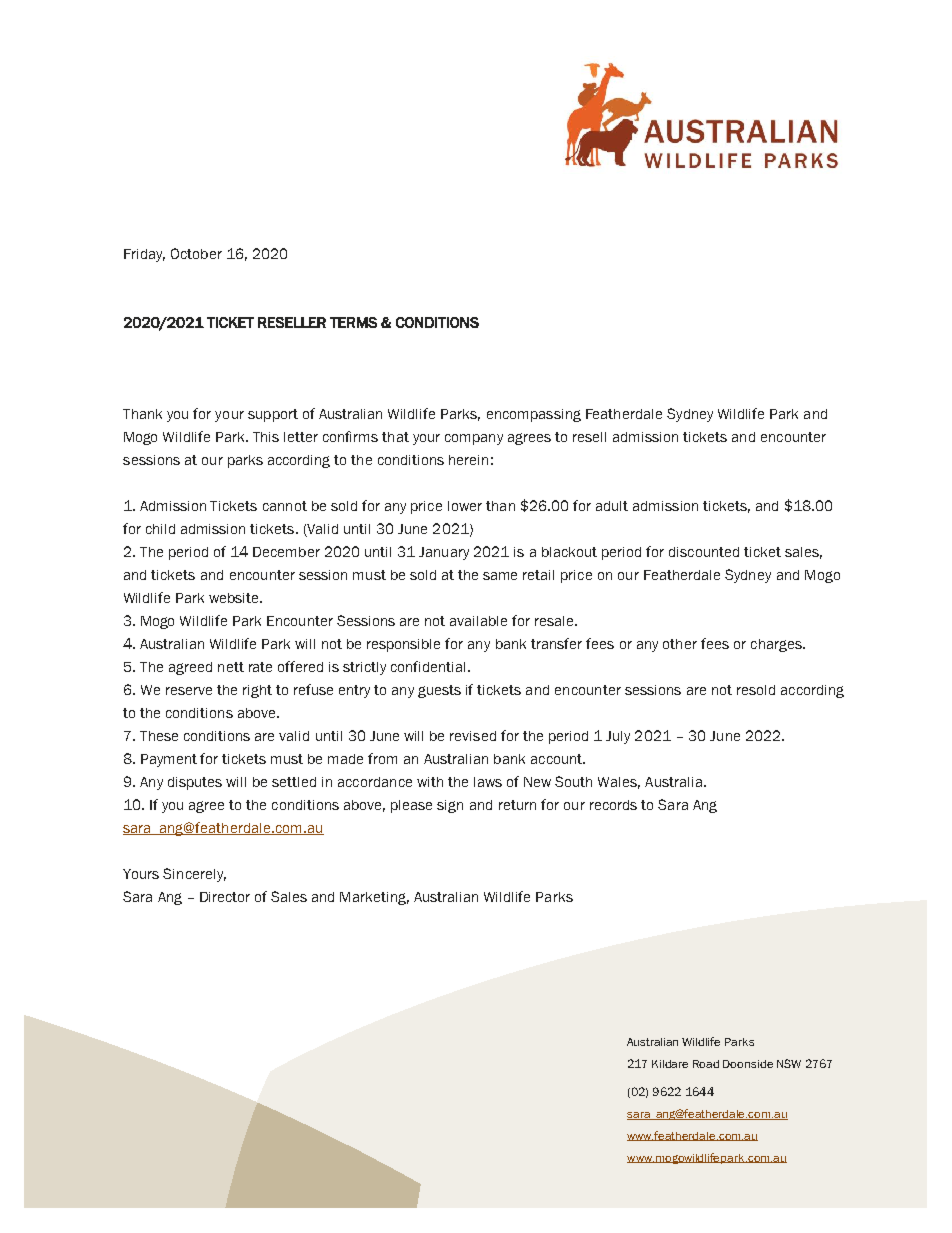 Image resolution: width=952 pixels, height=1233 pixels. Describe the element at coordinates (428, 666) in the document. I see `confidential` at that location.
